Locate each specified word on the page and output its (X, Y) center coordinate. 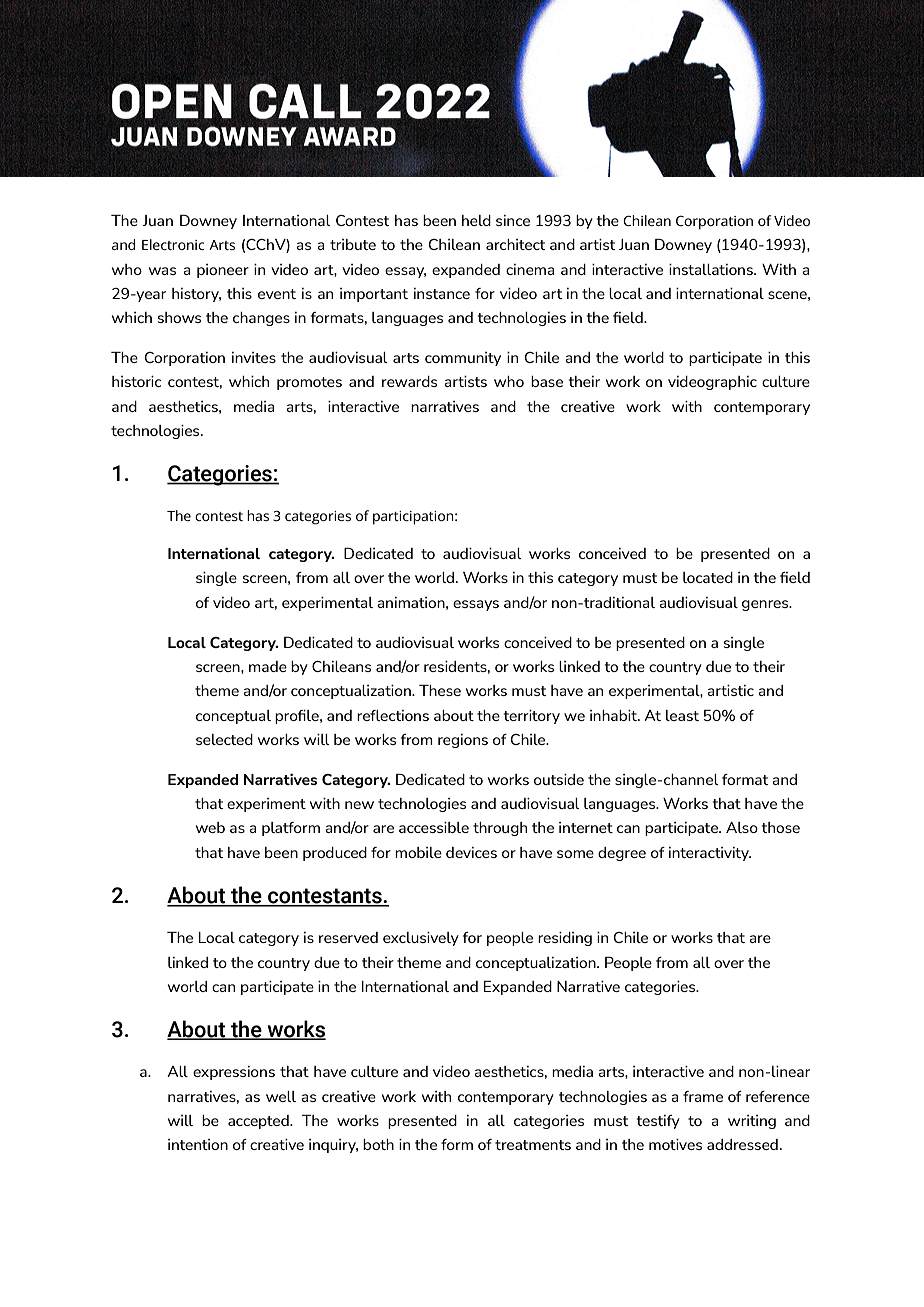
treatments (533, 1145)
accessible (434, 827)
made (268, 666)
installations (712, 269)
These (440, 690)
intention (198, 1144)
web (210, 827)
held (476, 220)
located (708, 577)
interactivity (710, 854)
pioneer (223, 271)
